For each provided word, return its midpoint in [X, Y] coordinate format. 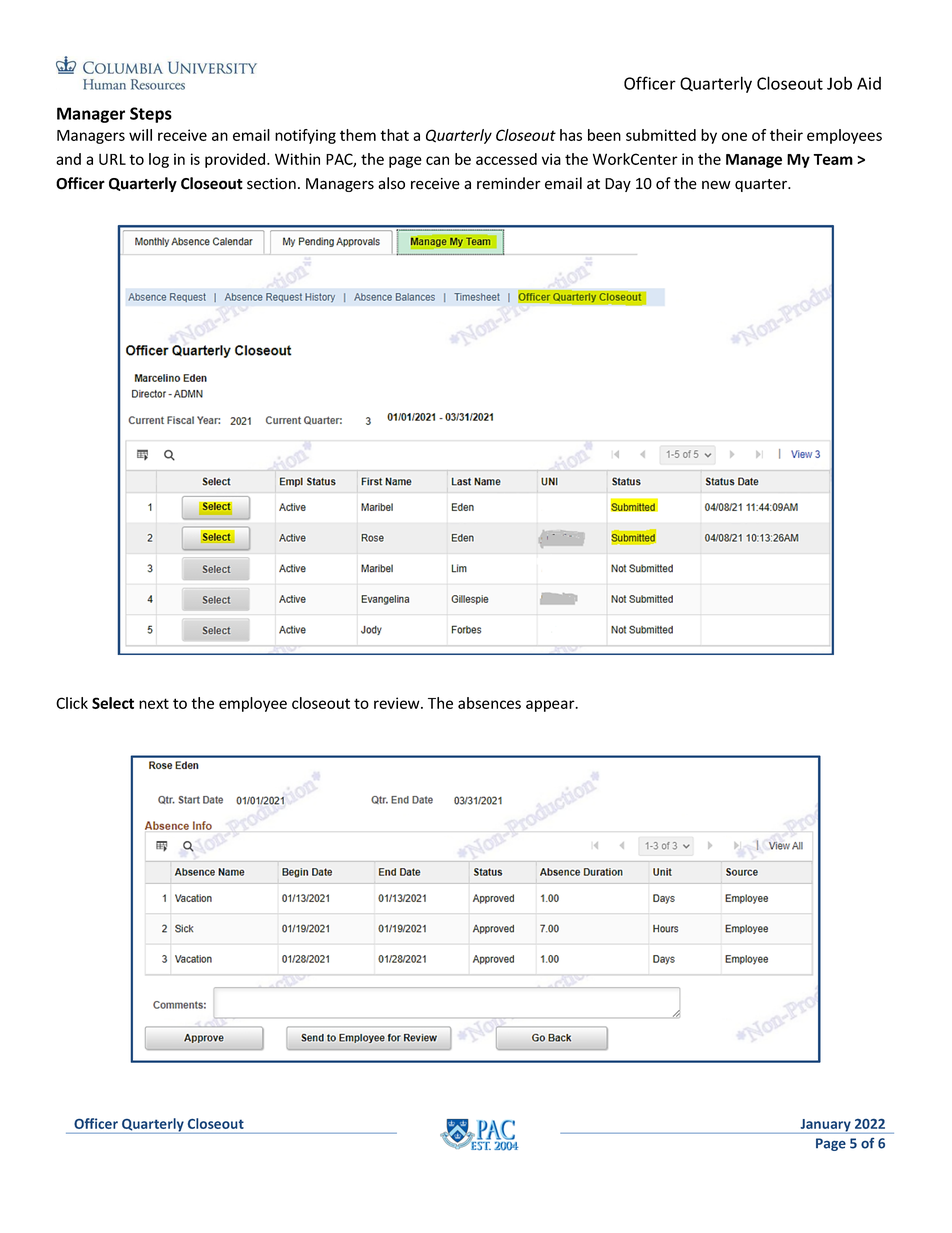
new [716, 185]
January [825, 1126]
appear [551, 706]
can [437, 160]
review [398, 703]
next [154, 703]
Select [113, 703]
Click [72, 703]
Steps [151, 115]
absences [489, 703]
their [786, 135]
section [271, 184]
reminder [509, 183]
